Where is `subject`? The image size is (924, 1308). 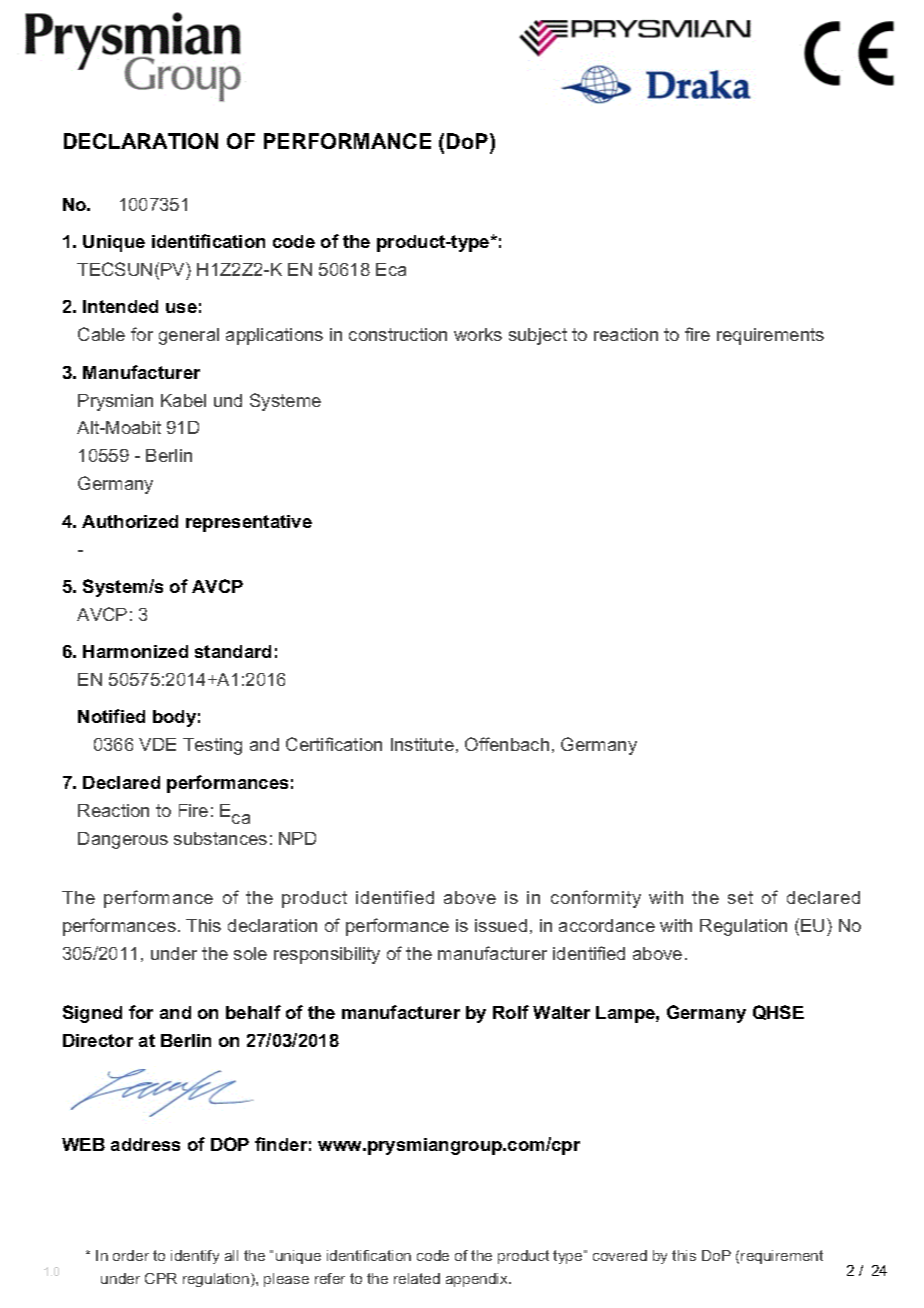 subject is located at coordinates (538, 336).
